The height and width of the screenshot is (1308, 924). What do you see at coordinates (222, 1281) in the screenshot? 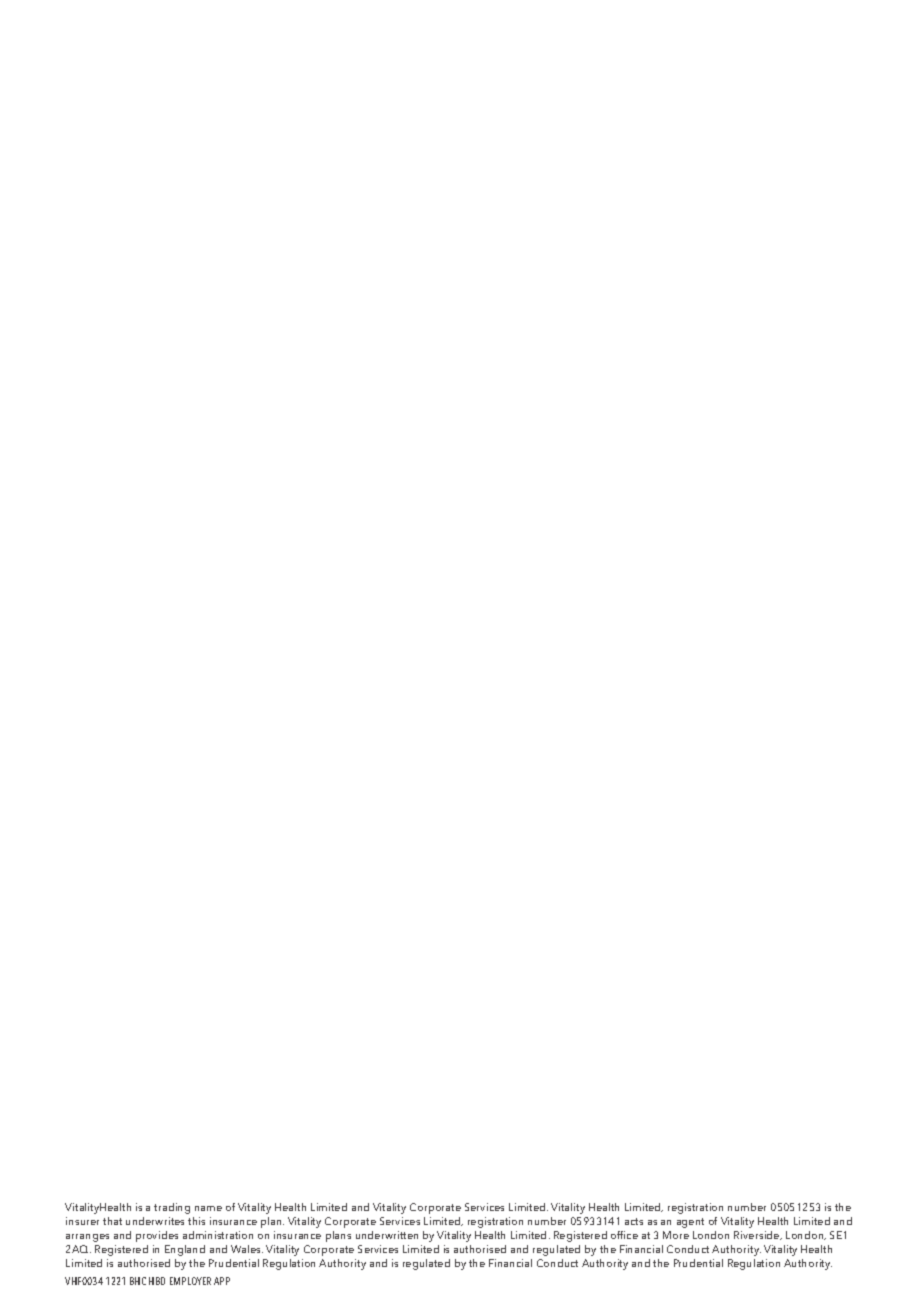
I see `APP` at bounding box center [222, 1281].
